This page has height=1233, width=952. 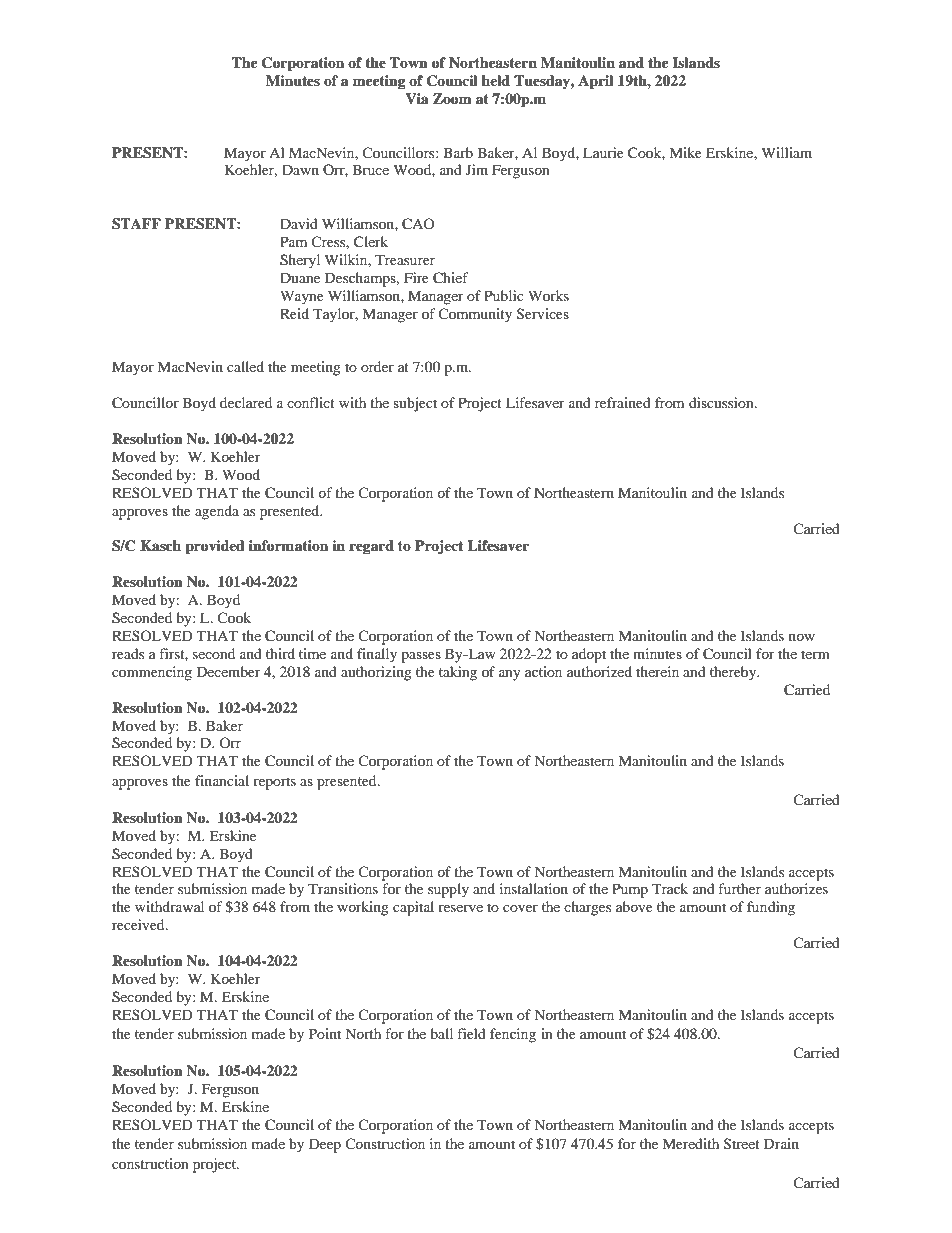 I want to click on received, so click(x=139, y=924).
